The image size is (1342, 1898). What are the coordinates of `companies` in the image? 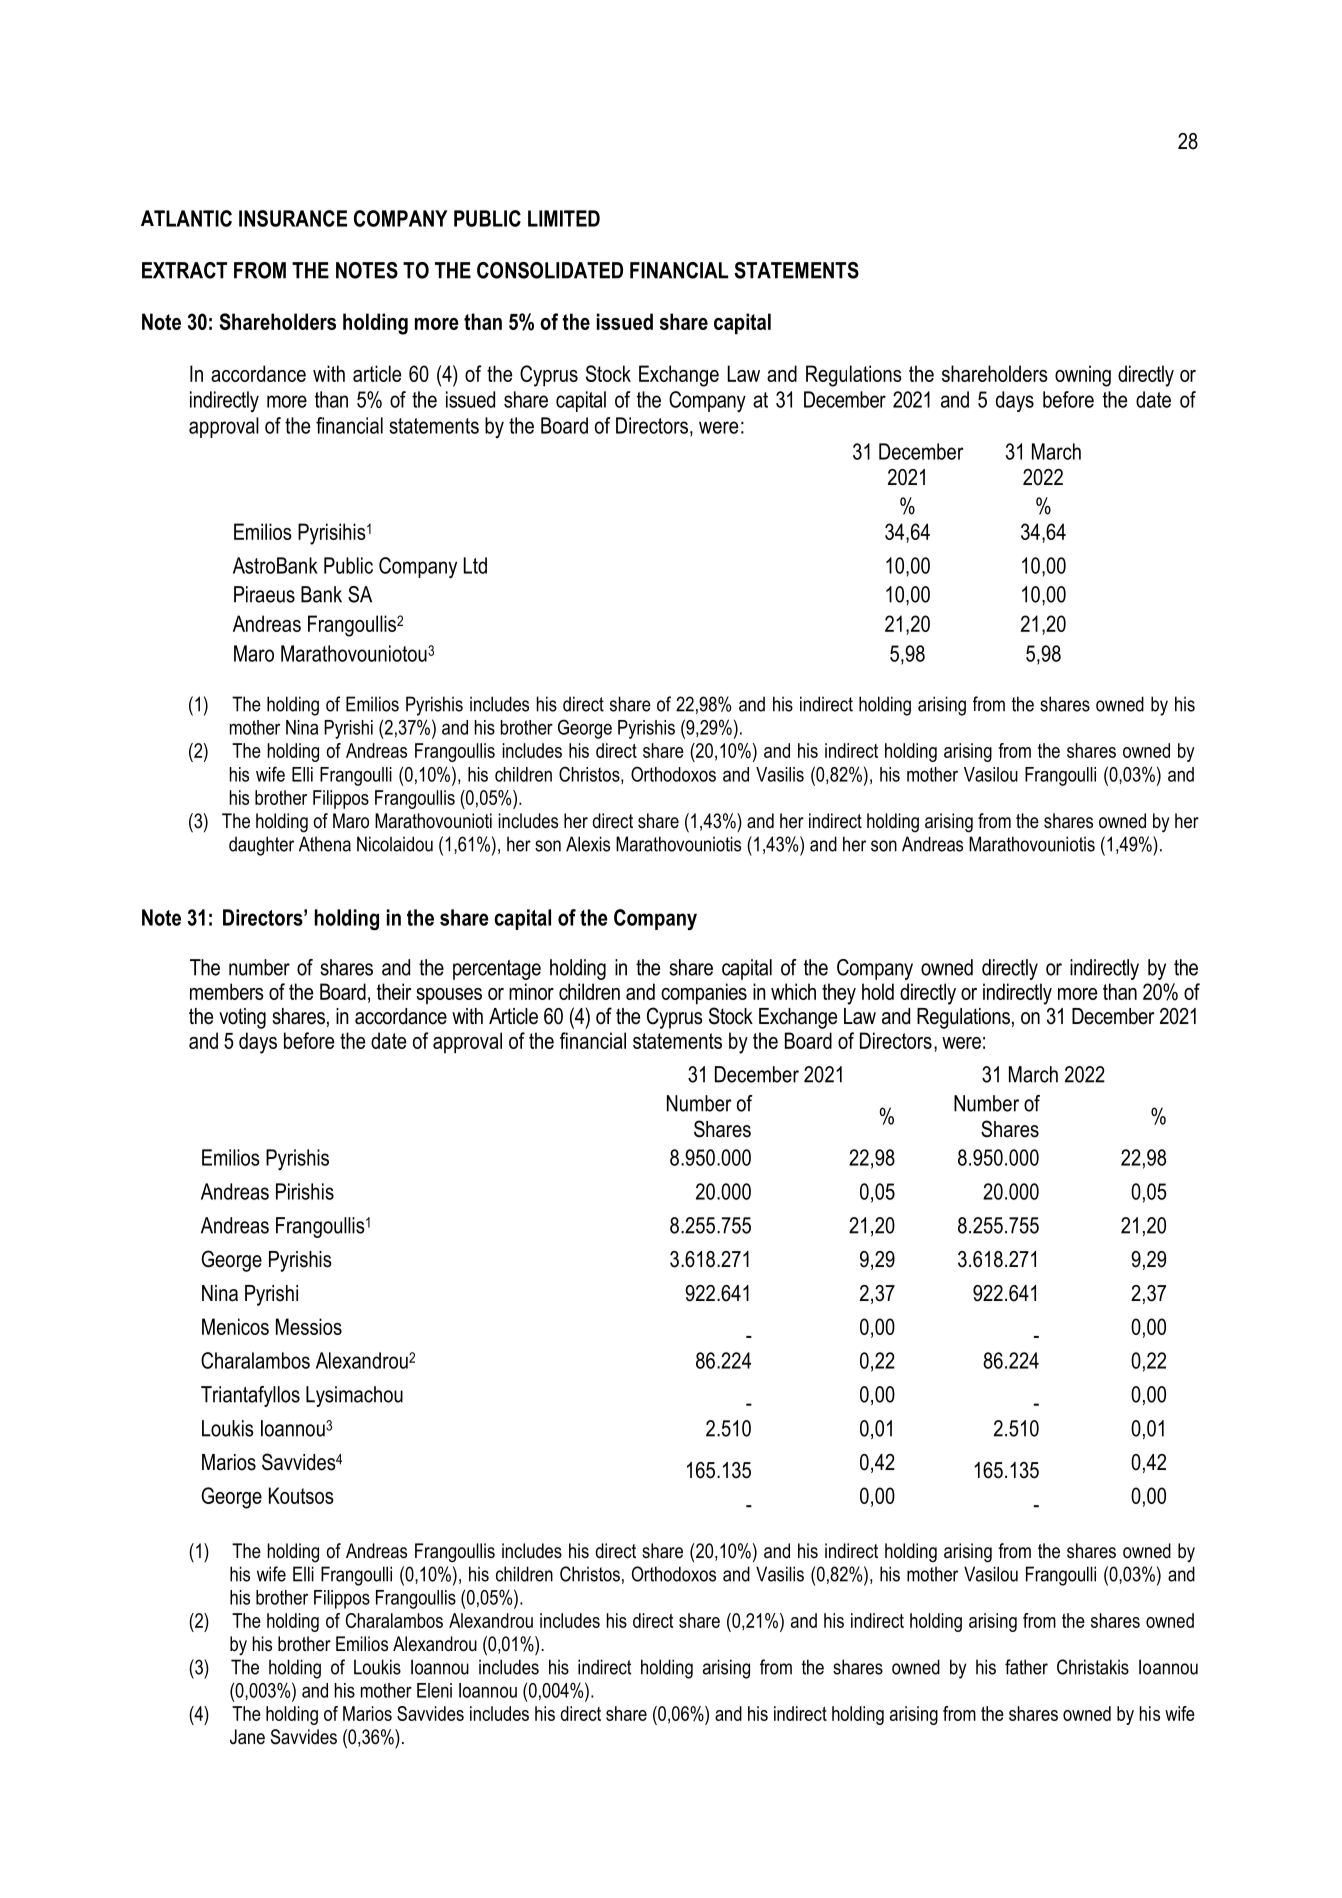 It's located at (704, 994).
